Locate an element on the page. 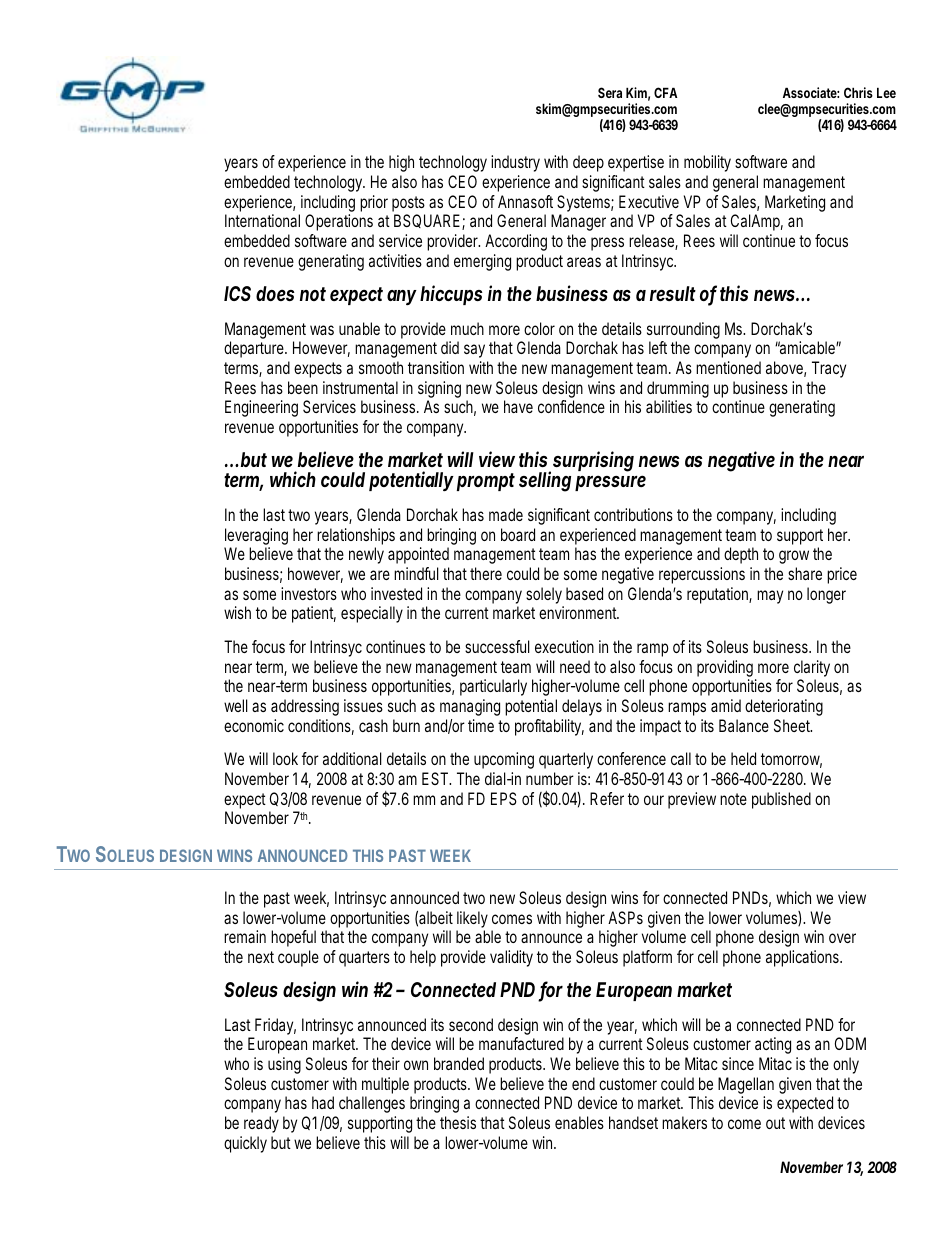 Image resolution: width=952 pixels, height=1233 pixels. hopeful is located at coordinates (293, 938).
